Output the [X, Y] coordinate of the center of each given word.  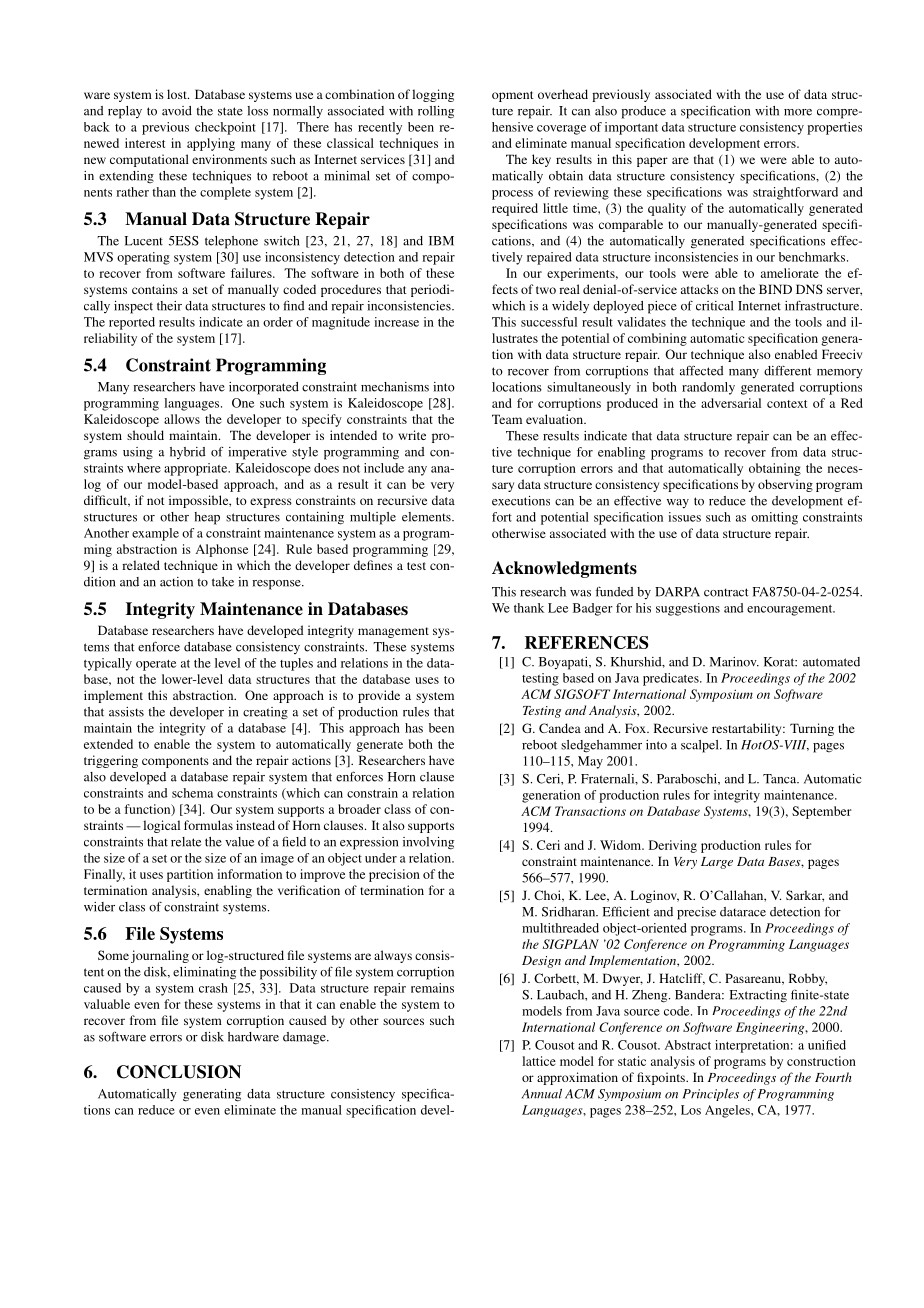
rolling [436, 112]
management [393, 632]
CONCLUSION [179, 1072]
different [788, 371]
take [223, 582]
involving [428, 843]
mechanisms [395, 387]
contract [726, 592]
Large [717, 863]
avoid [177, 111]
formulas [208, 825]
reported [132, 323]
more [798, 112]
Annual [542, 1094]
